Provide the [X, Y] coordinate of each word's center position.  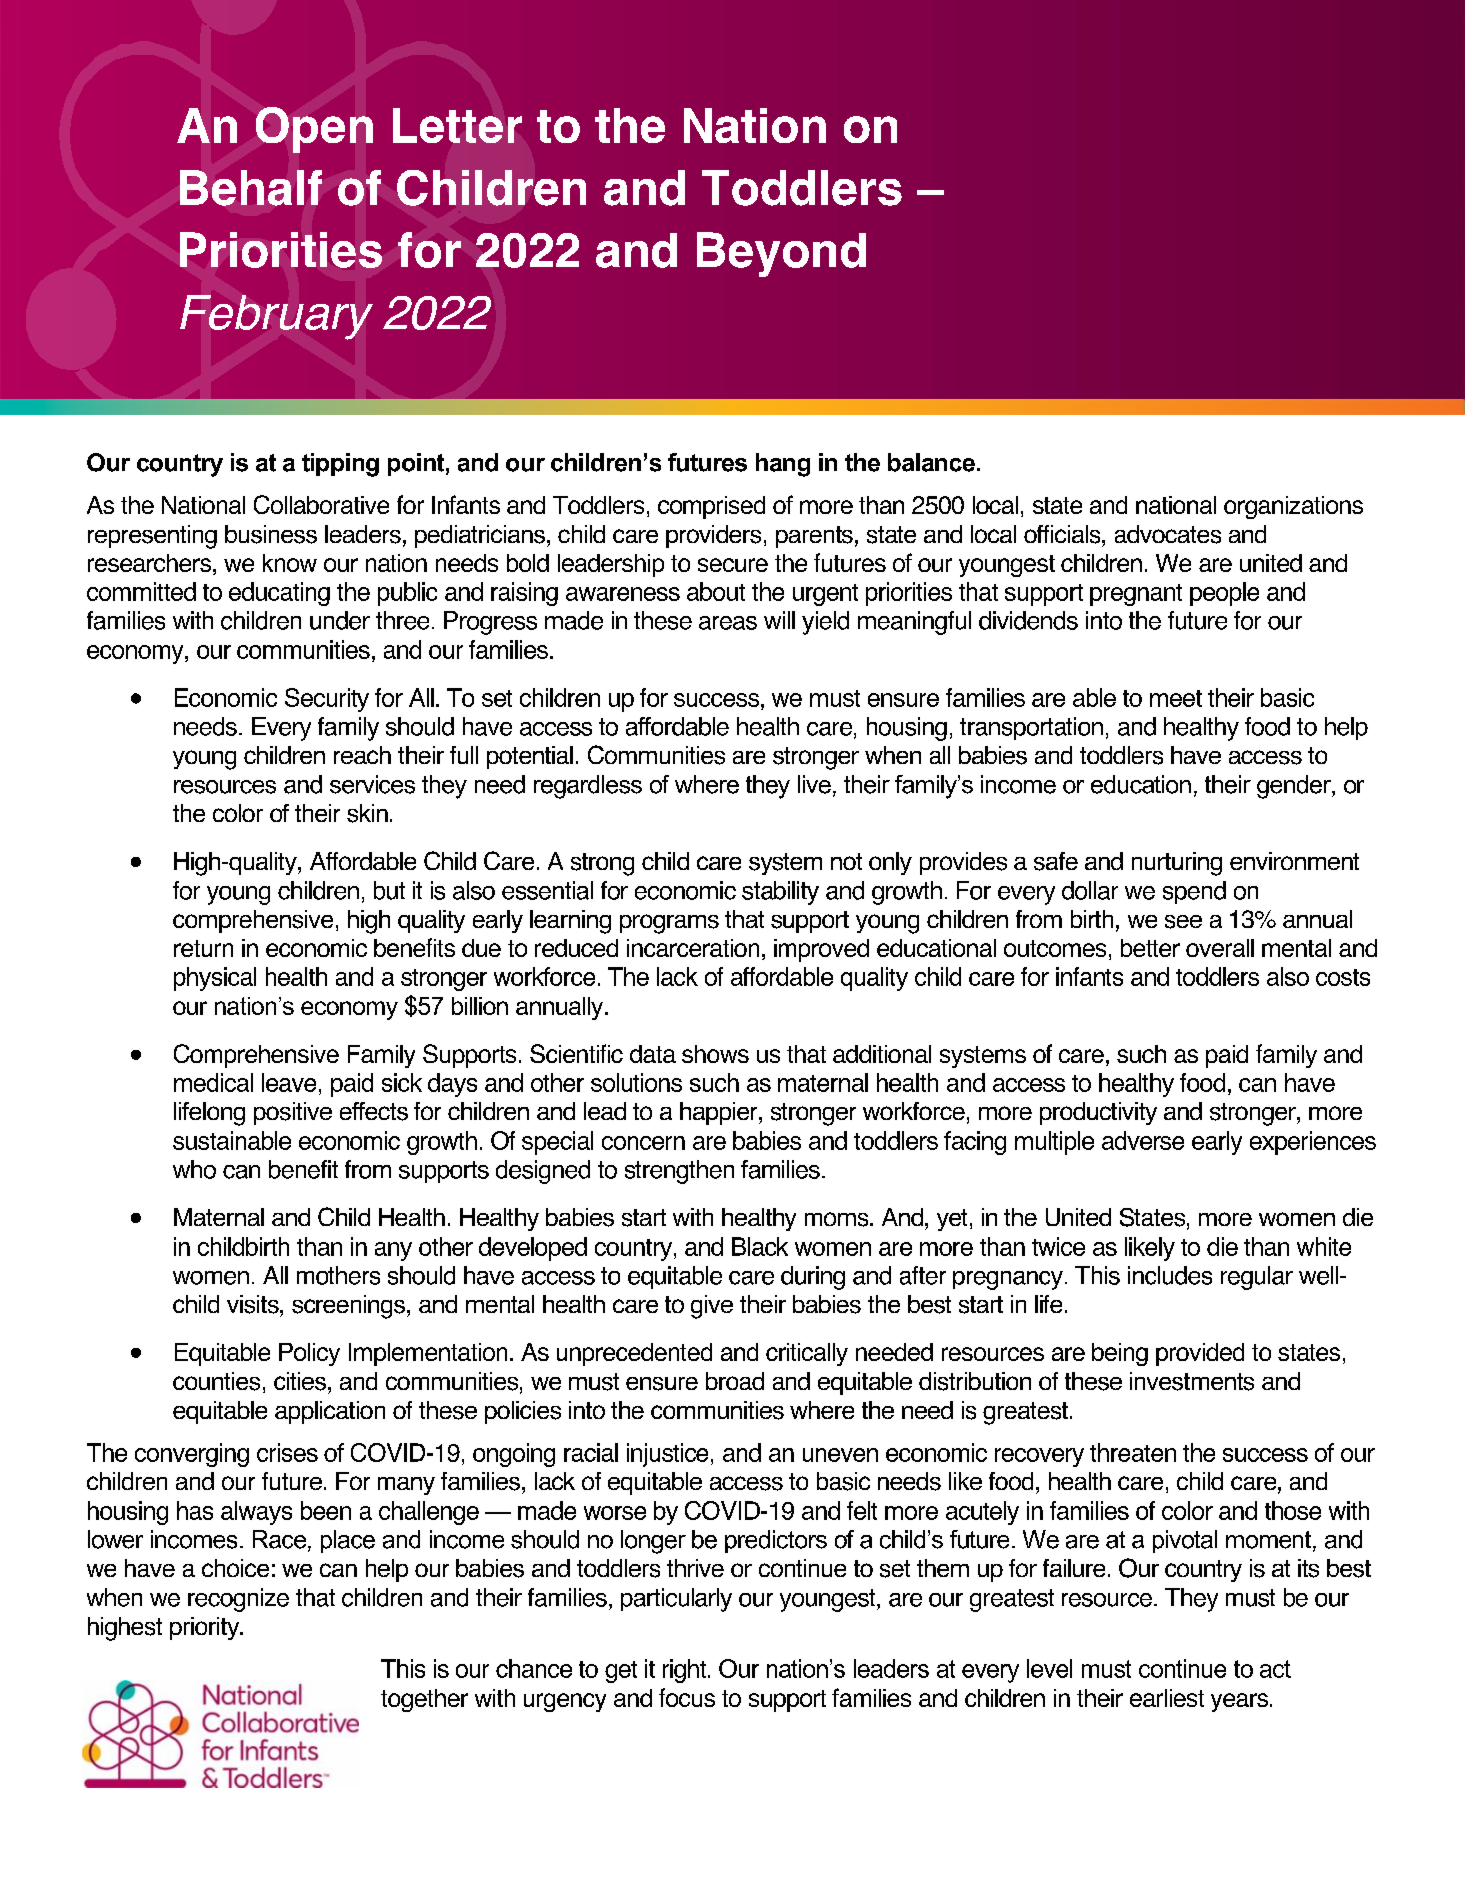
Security [327, 700]
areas [728, 623]
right [686, 1671]
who [194, 1169]
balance [931, 462]
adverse [1143, 1140]
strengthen [679, 1172]
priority [206, 1628]
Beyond [781, 254]
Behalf [251, 188]
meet [1176, 698]
